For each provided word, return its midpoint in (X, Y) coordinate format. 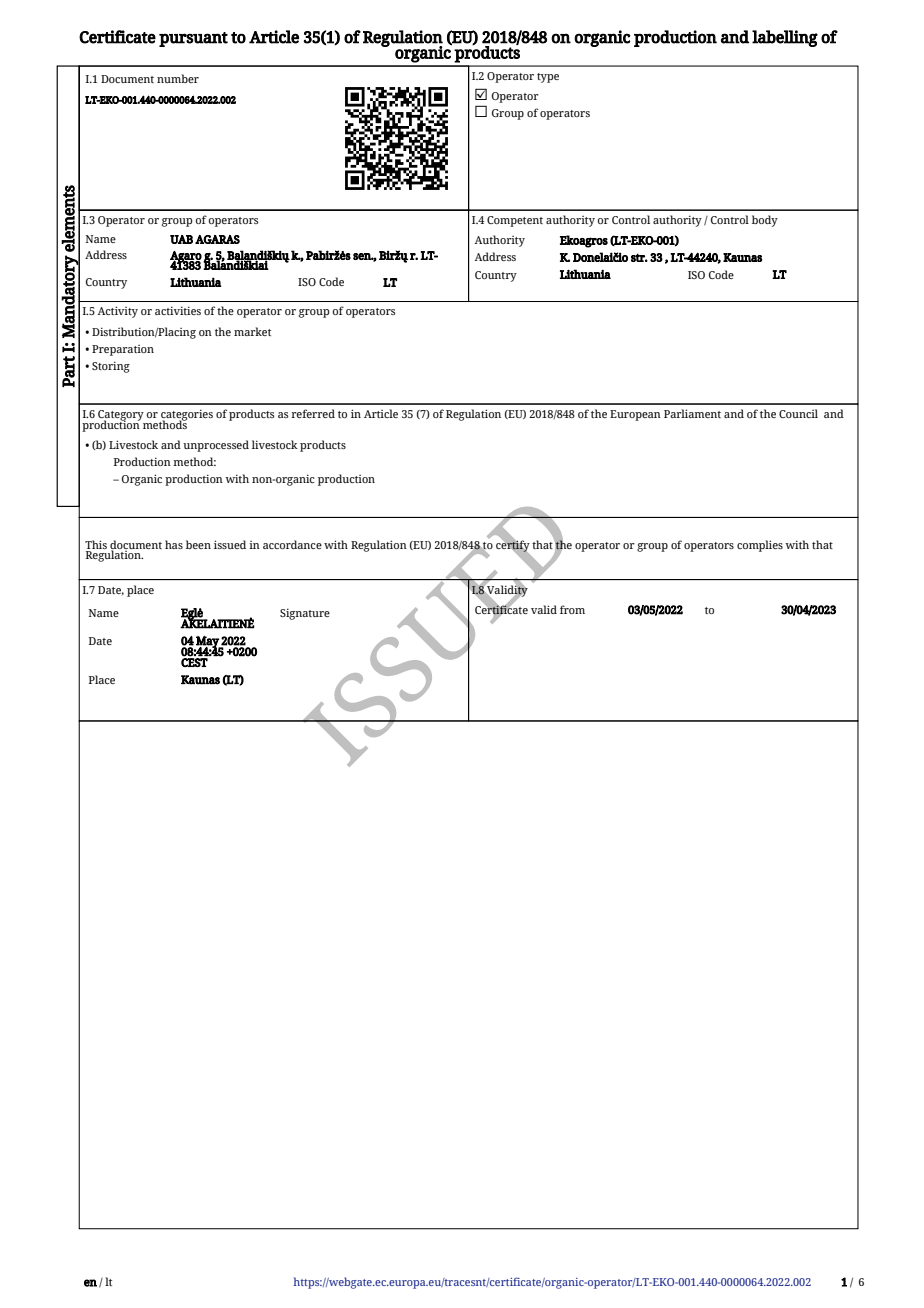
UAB (181, 239)
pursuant (193, 39)
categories (186, 416)
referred (313, 413)
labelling (785, 38)
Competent (515, 221)
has (174, 544)
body (765, 221)
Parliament (692, 413)
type (548, 78)
